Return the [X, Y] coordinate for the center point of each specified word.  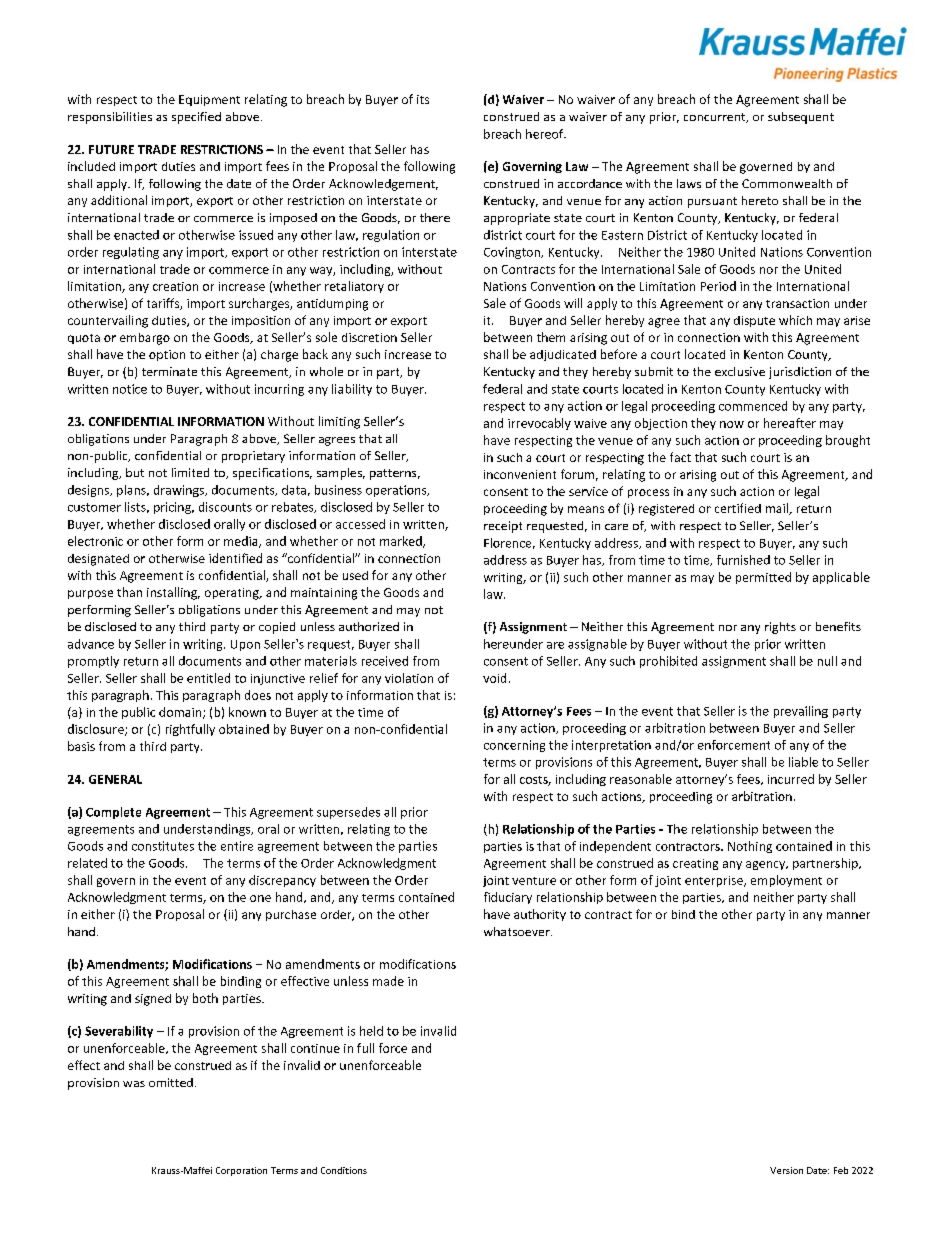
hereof [546, 134]
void [494, 678]
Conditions [344, 1170]
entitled [208, 678]
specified [196, 118]
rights [780, 628]
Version [786, 1170]
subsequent [801, 118]
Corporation [241, 1171]
